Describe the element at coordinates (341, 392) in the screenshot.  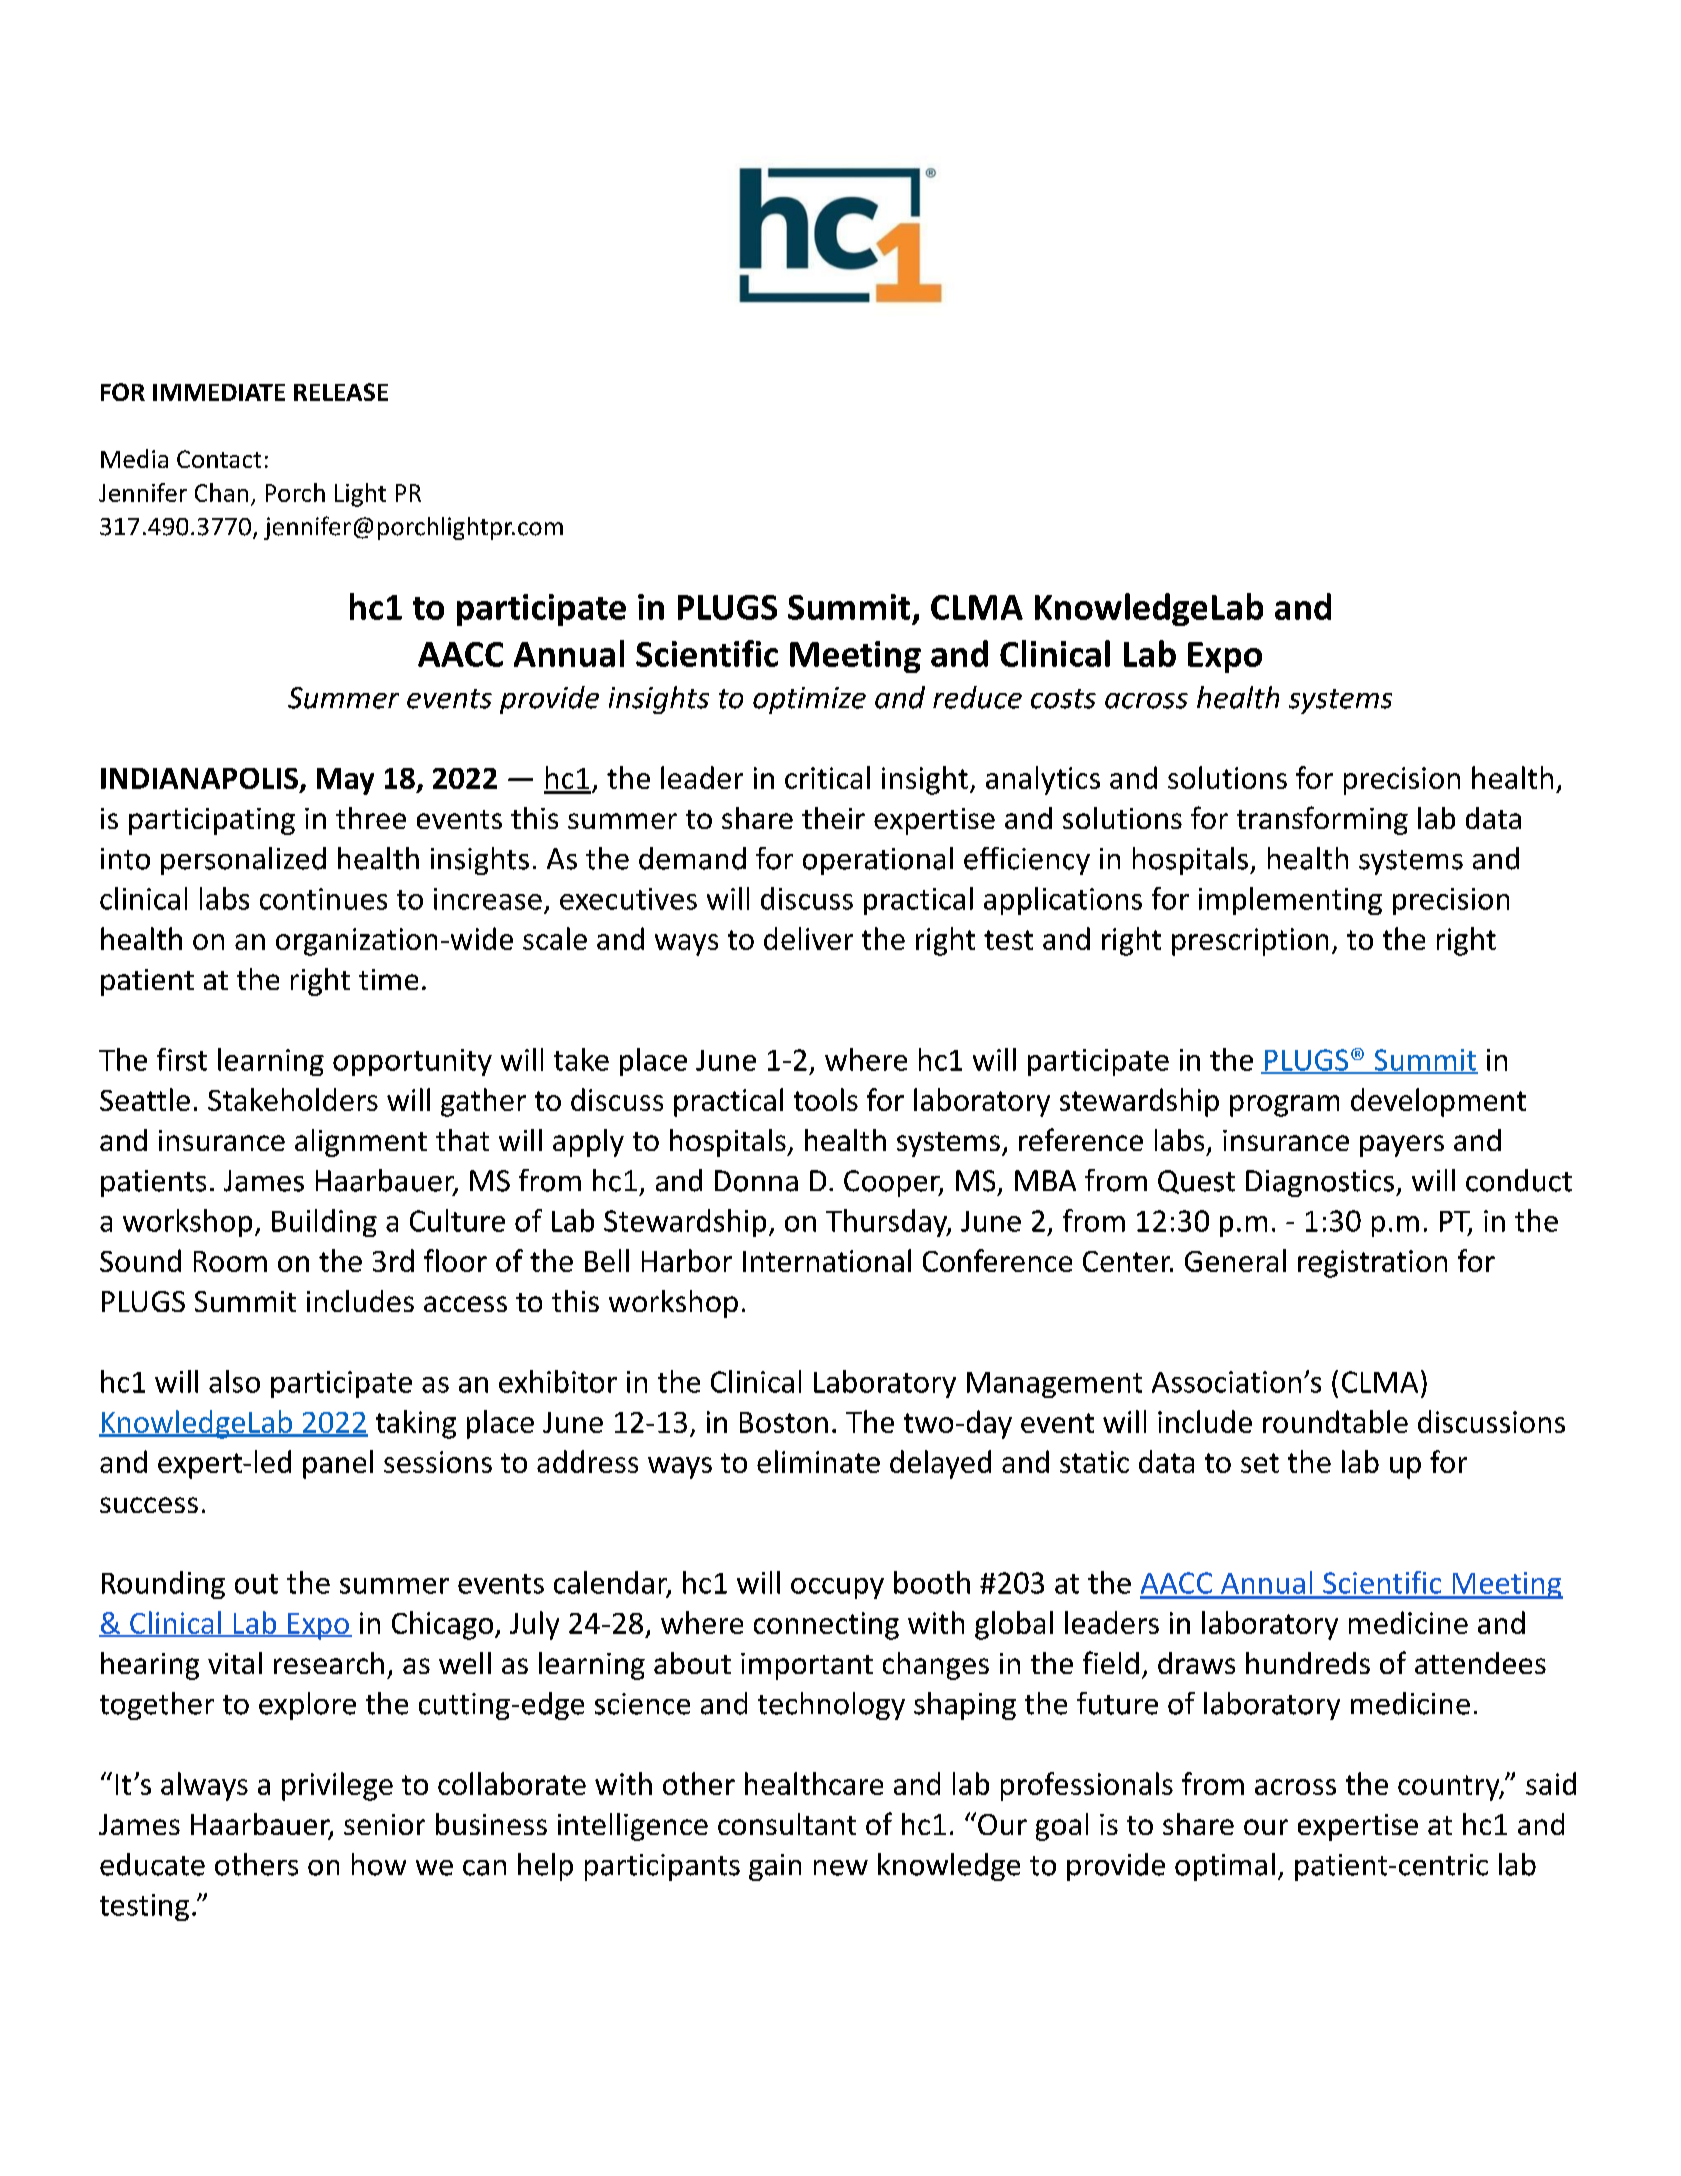
I see `RELEASE` at that location.
